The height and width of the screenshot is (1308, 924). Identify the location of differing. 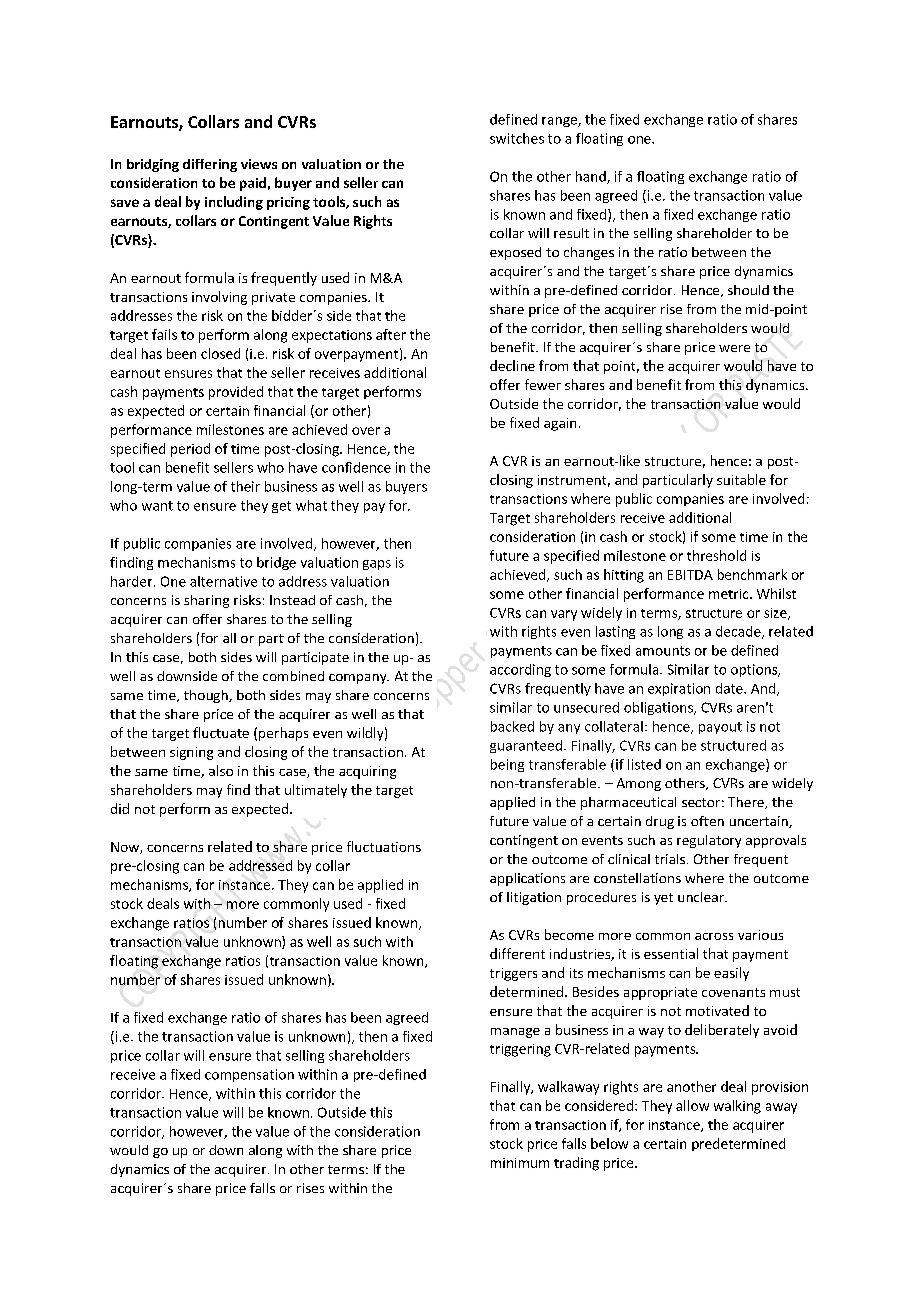
(210, 165).
